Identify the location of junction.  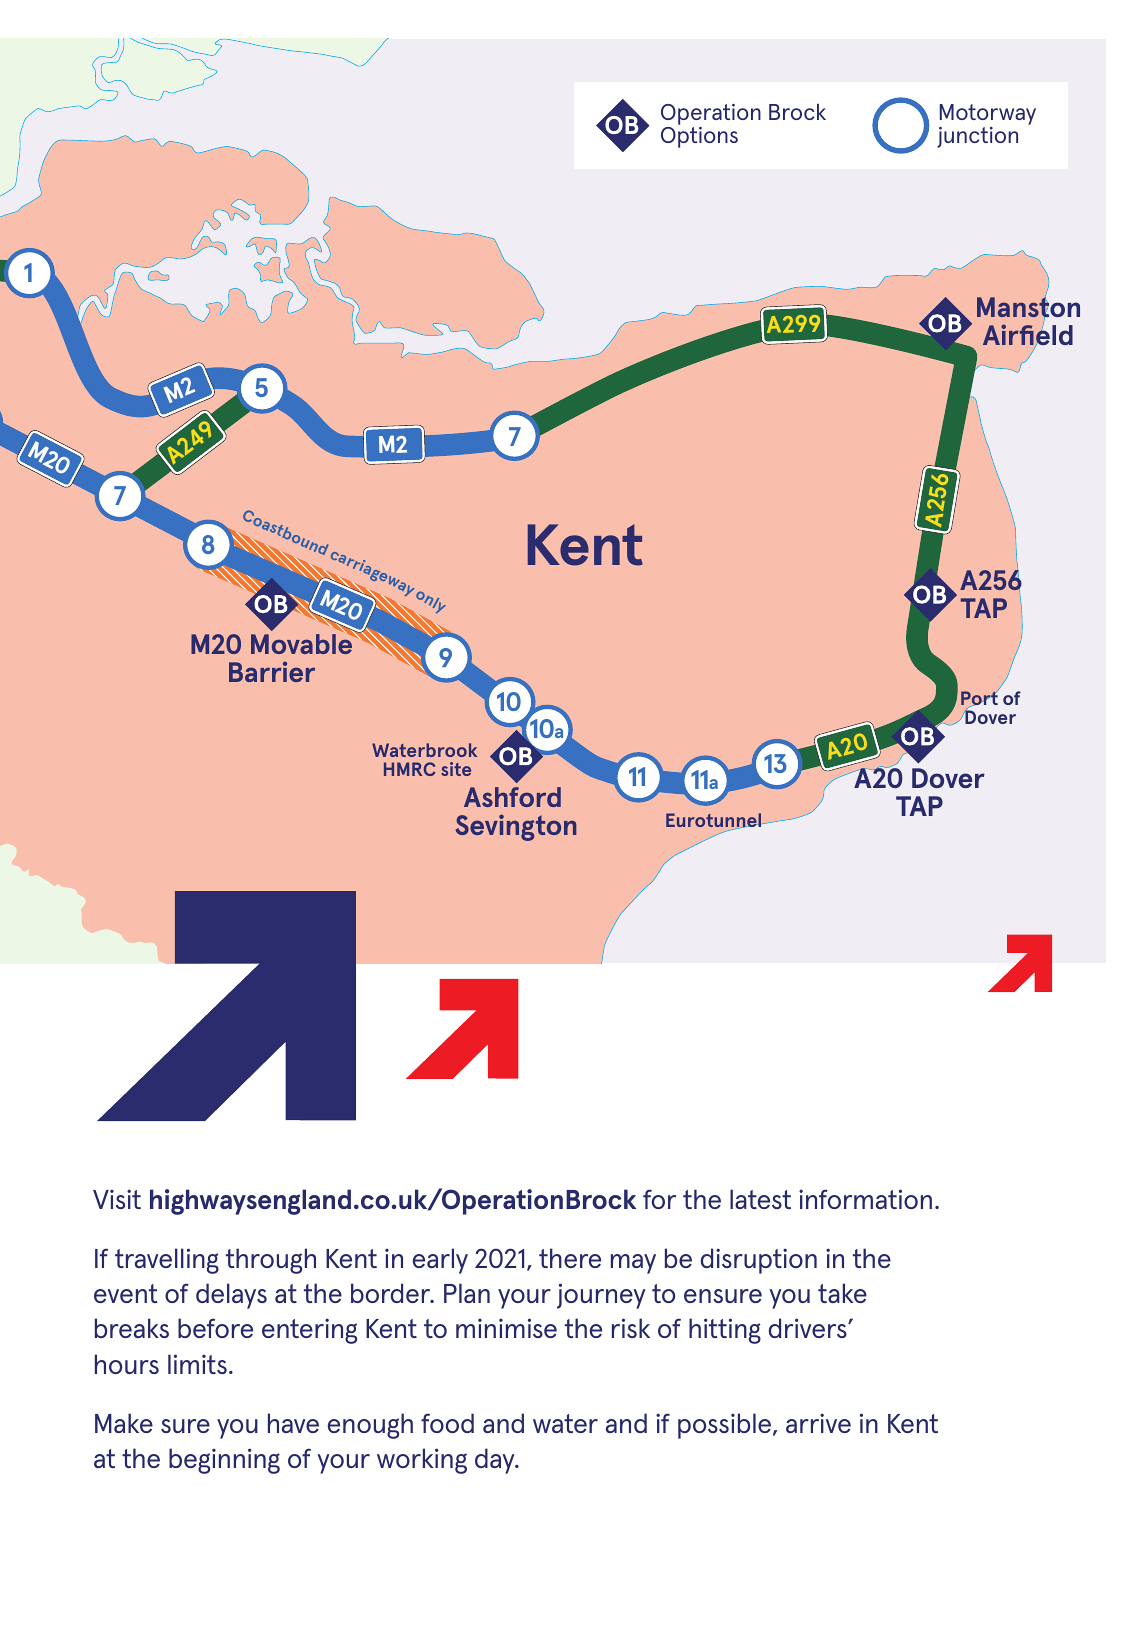
(977, 137).
